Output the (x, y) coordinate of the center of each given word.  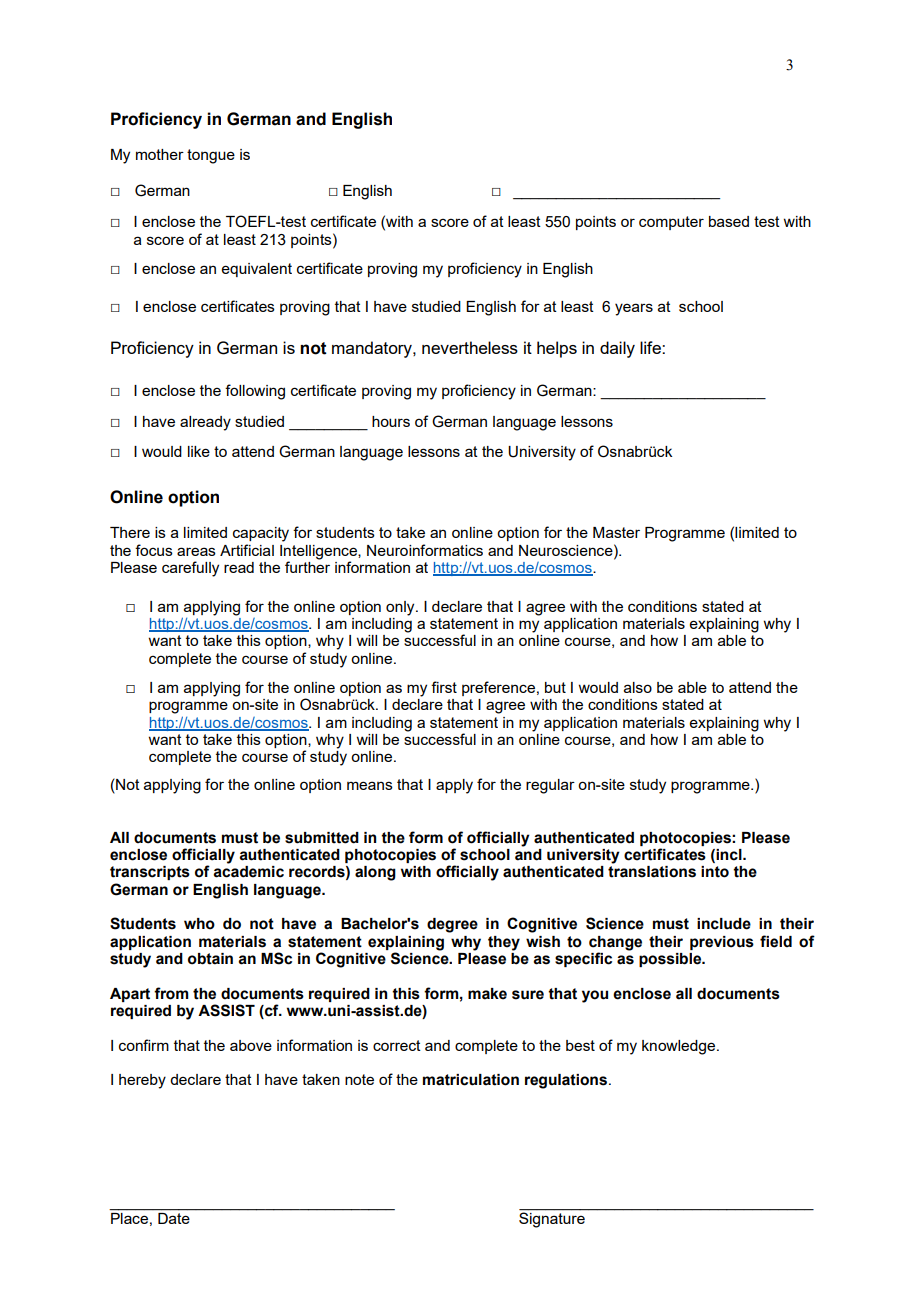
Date (174, 1218)
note (359, 1079)
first (444, 687)
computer (671, 223)
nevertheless (470, 347)
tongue (211, 156)
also (638, 687)
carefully (190, 569)
